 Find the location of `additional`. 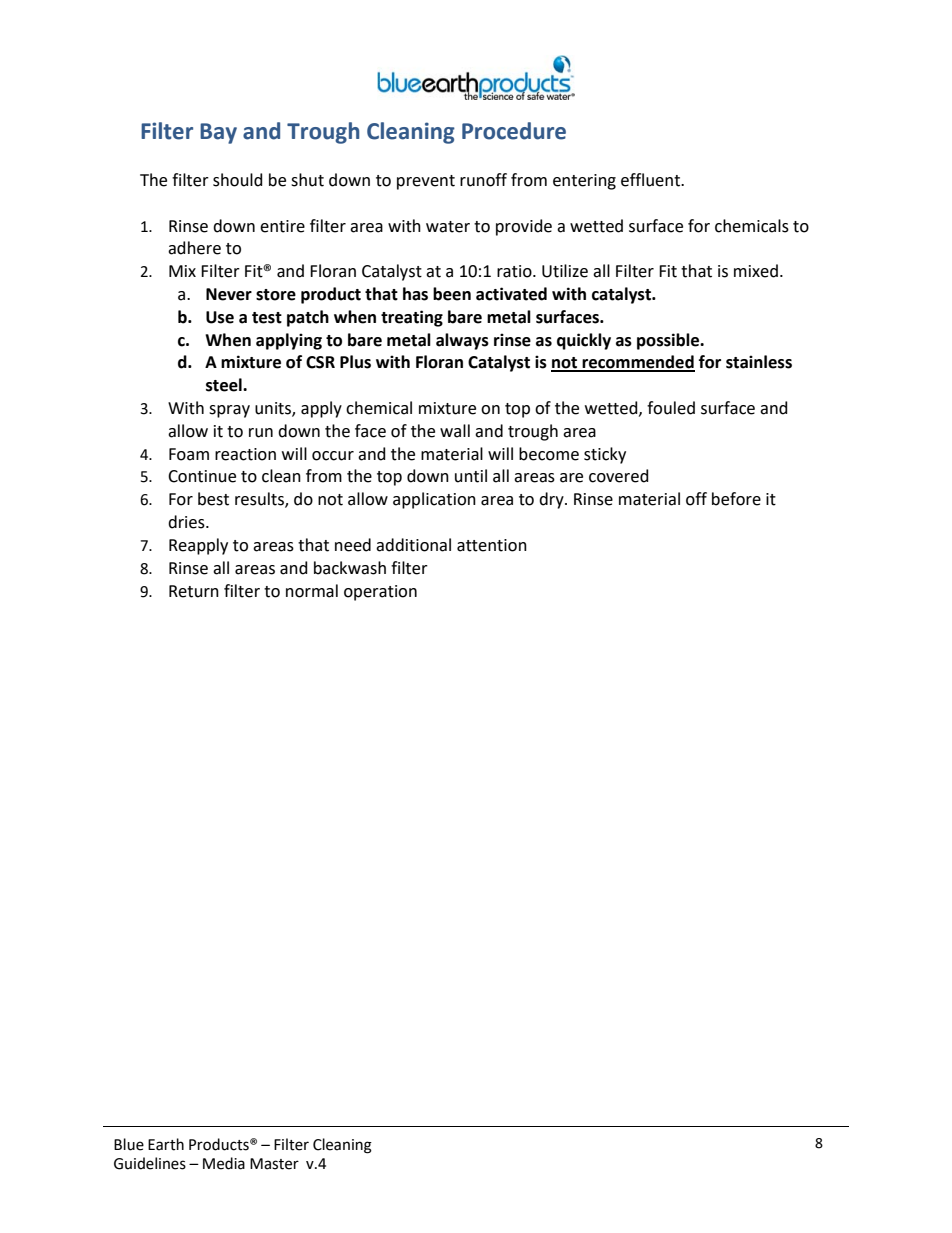

additional is located at coordinates (413, 545).
